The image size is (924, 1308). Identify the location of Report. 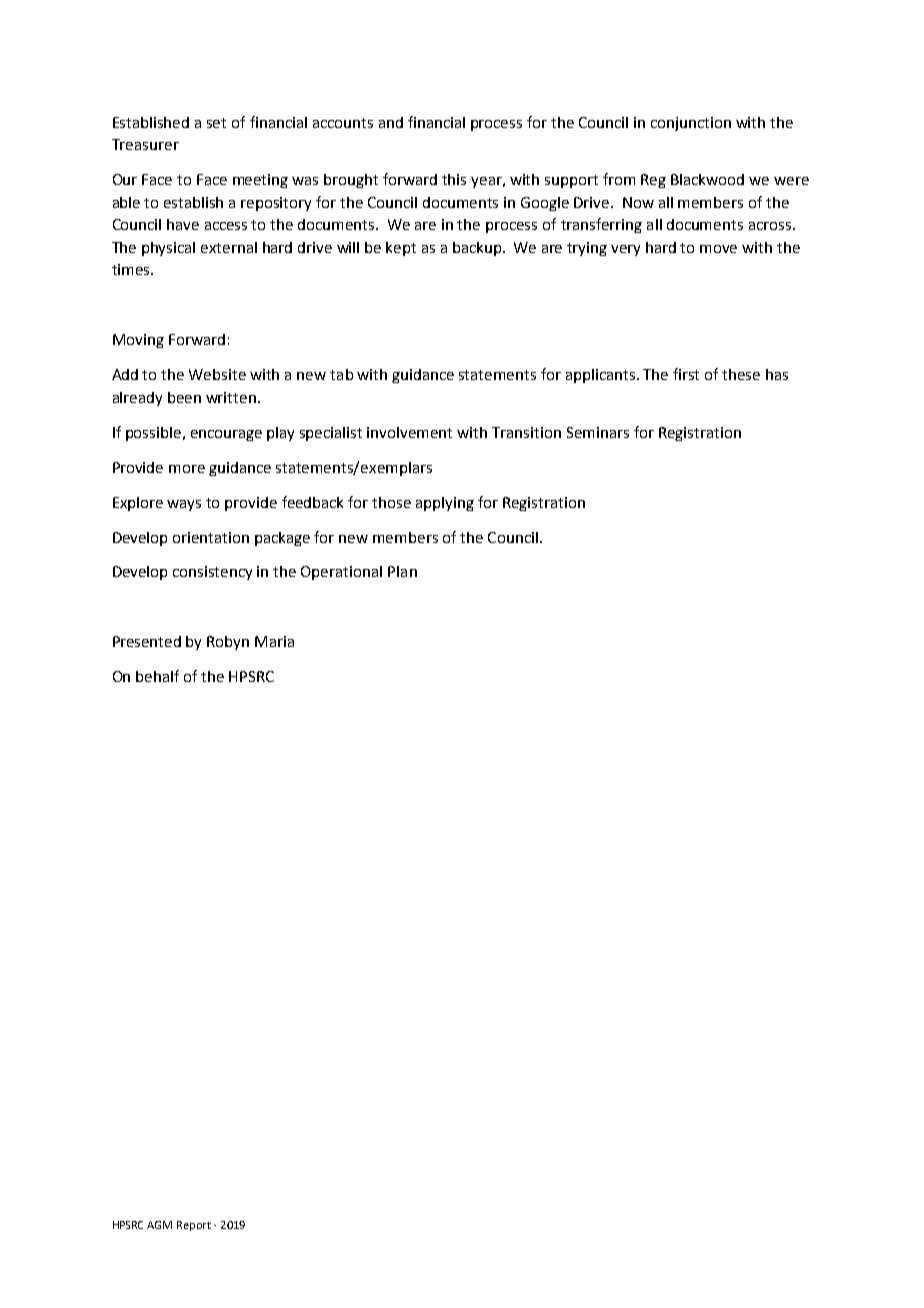
(194, 1226).
